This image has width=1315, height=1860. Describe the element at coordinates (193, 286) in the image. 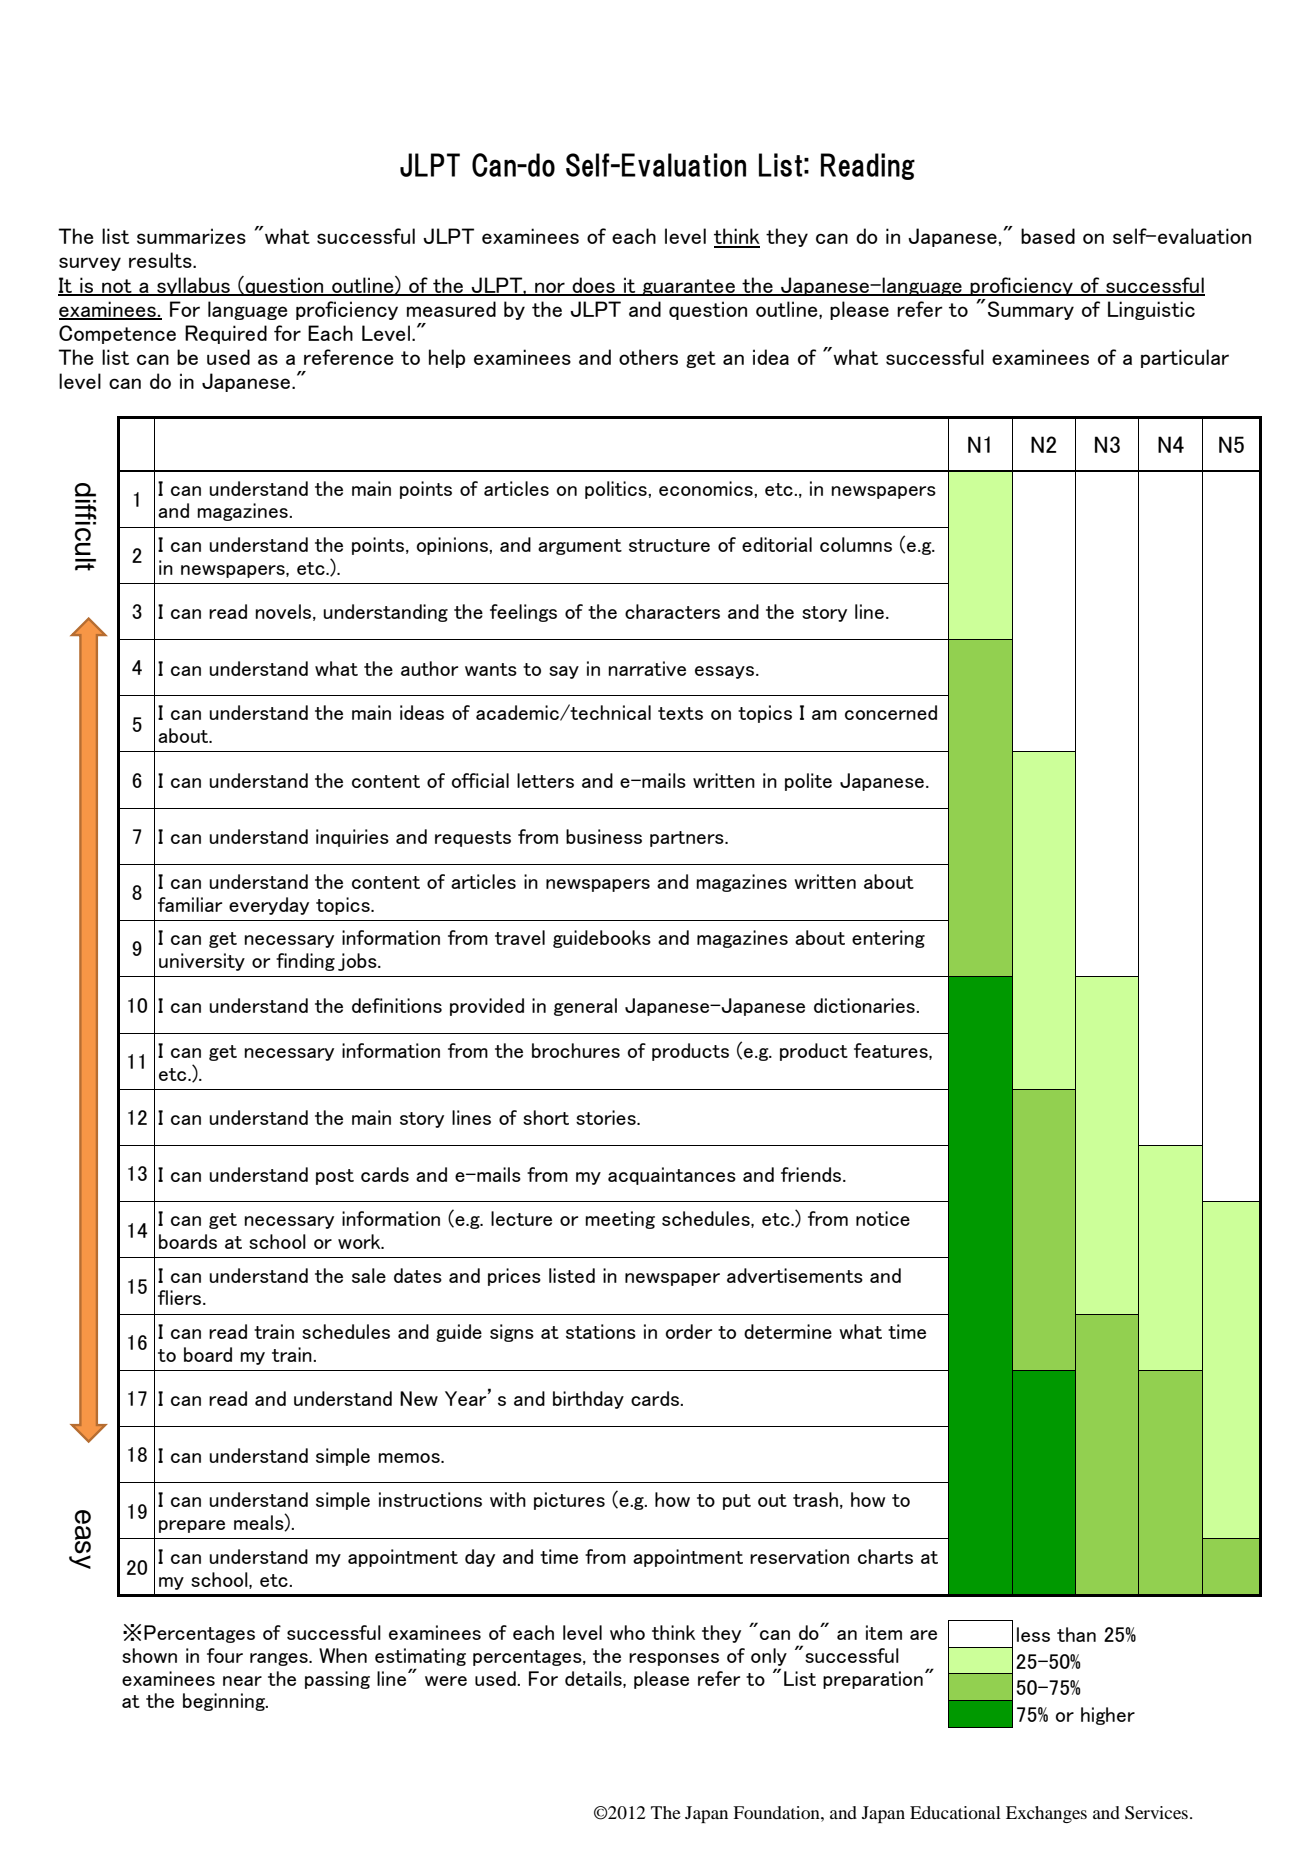

I see `syllabus` at that location.
